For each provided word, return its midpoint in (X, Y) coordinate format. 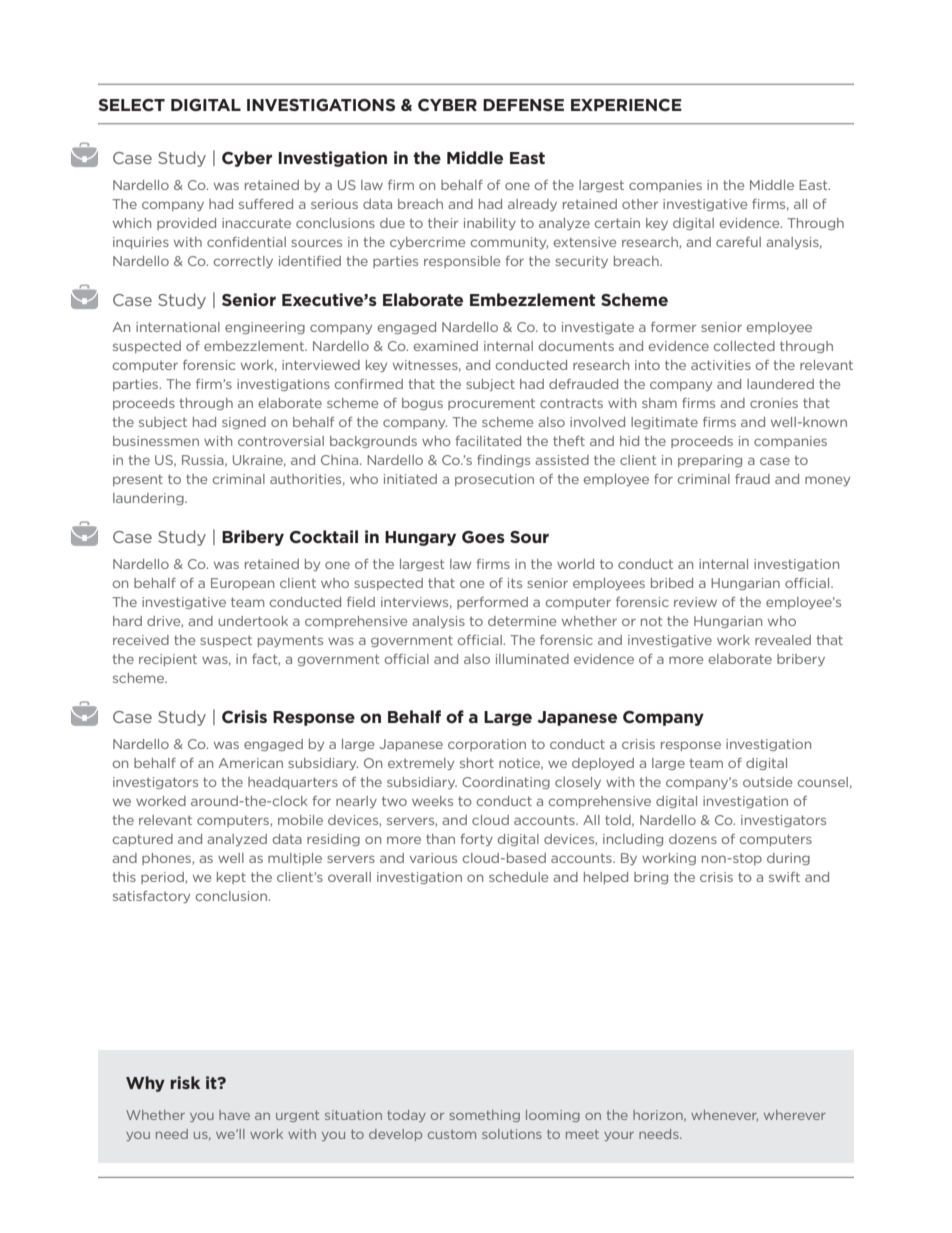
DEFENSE (523, 105)
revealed (783, 640)
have (234, 1115)
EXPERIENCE (626, 105)
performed (492, 603)
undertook (253, 621)
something (484, 1116)
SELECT (132, 105)
